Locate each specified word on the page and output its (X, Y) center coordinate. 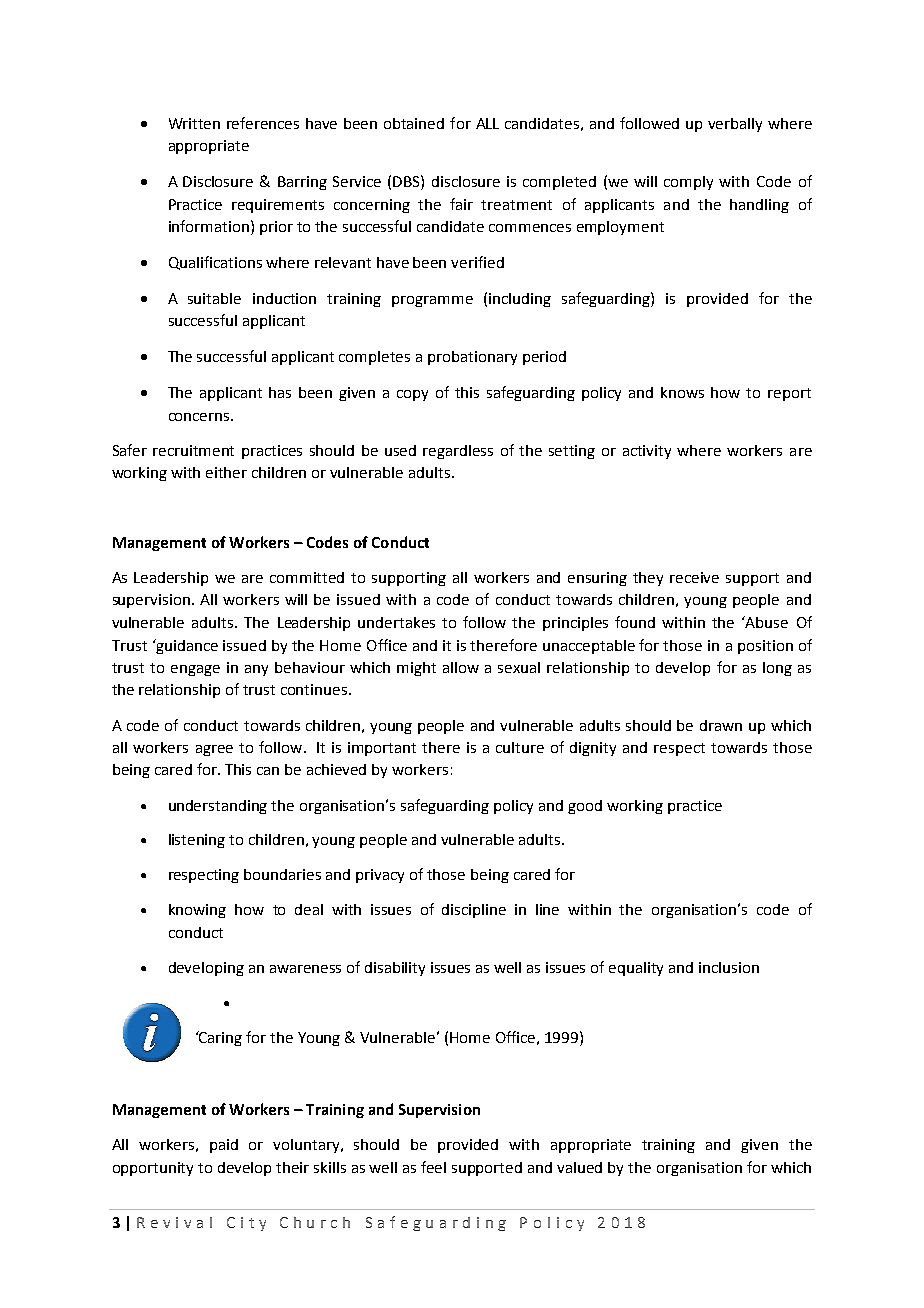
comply (688, 183)
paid (224, 1146)
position (765, 647)
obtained (414, 123)
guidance (186, 646)
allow (461, 667)
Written (194, 123)
